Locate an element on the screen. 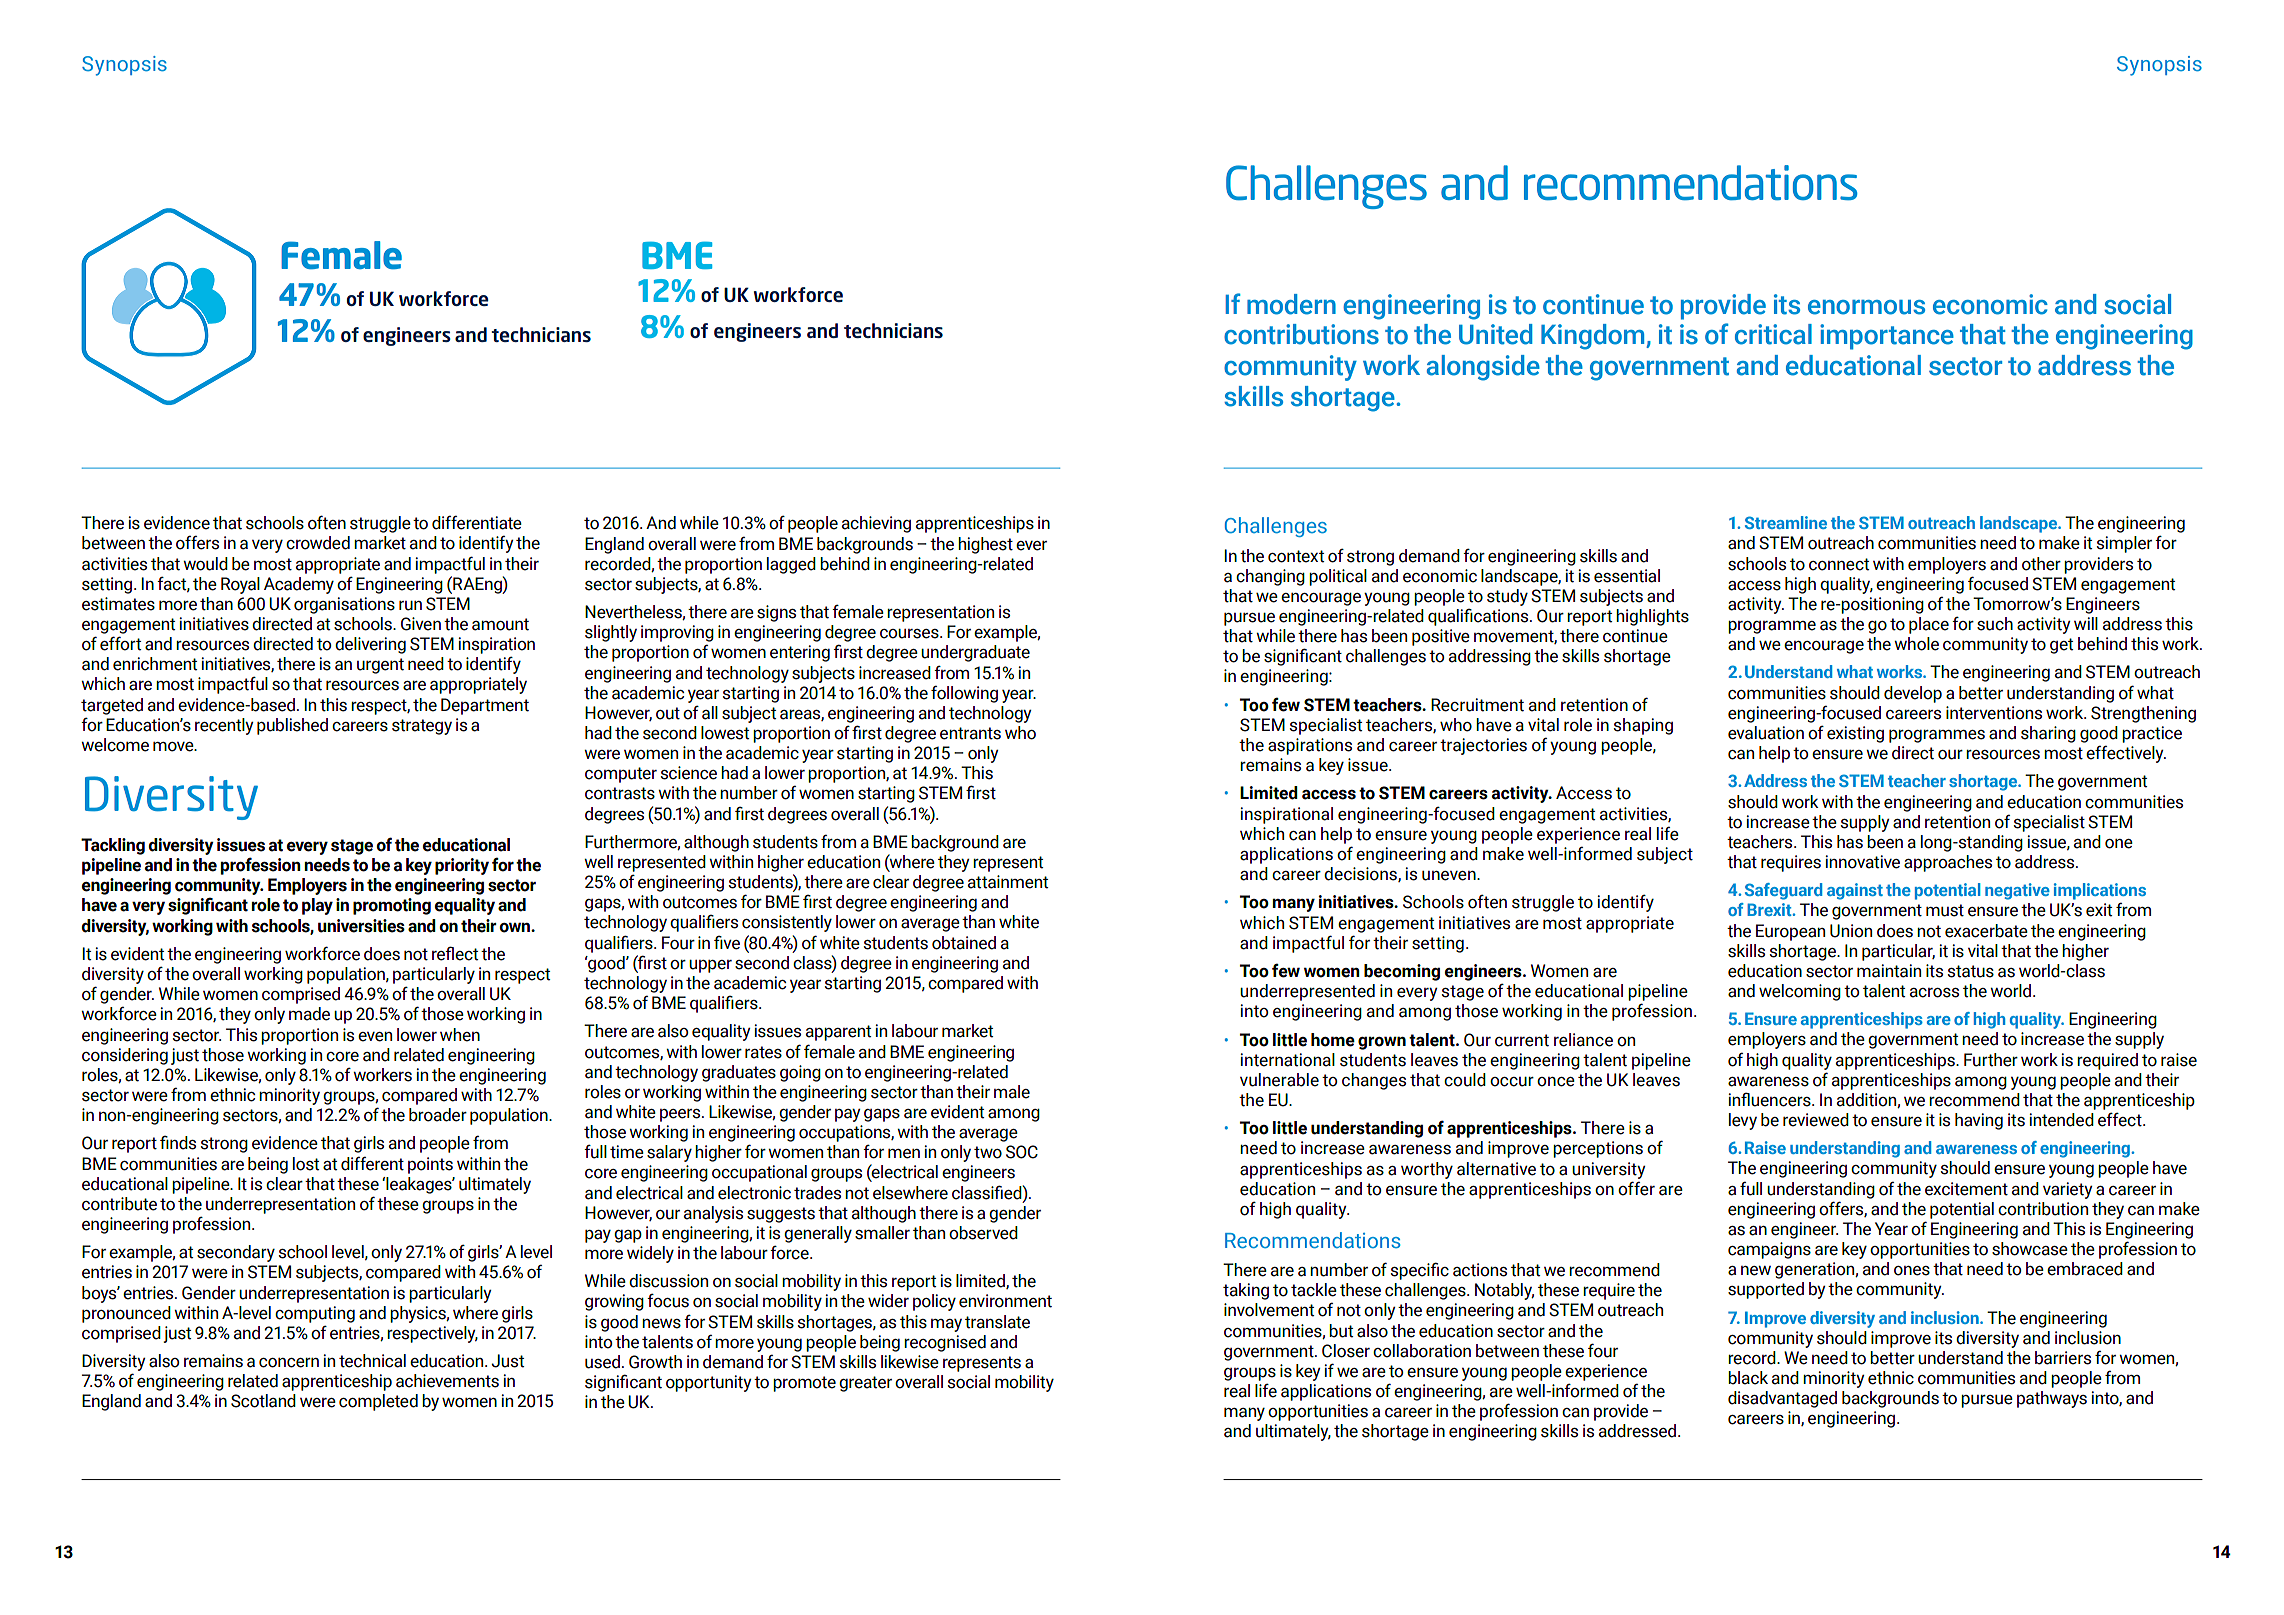 The height and width of the screenshot is (1615, 2284). modern is located at coordinates (1291, 304).
